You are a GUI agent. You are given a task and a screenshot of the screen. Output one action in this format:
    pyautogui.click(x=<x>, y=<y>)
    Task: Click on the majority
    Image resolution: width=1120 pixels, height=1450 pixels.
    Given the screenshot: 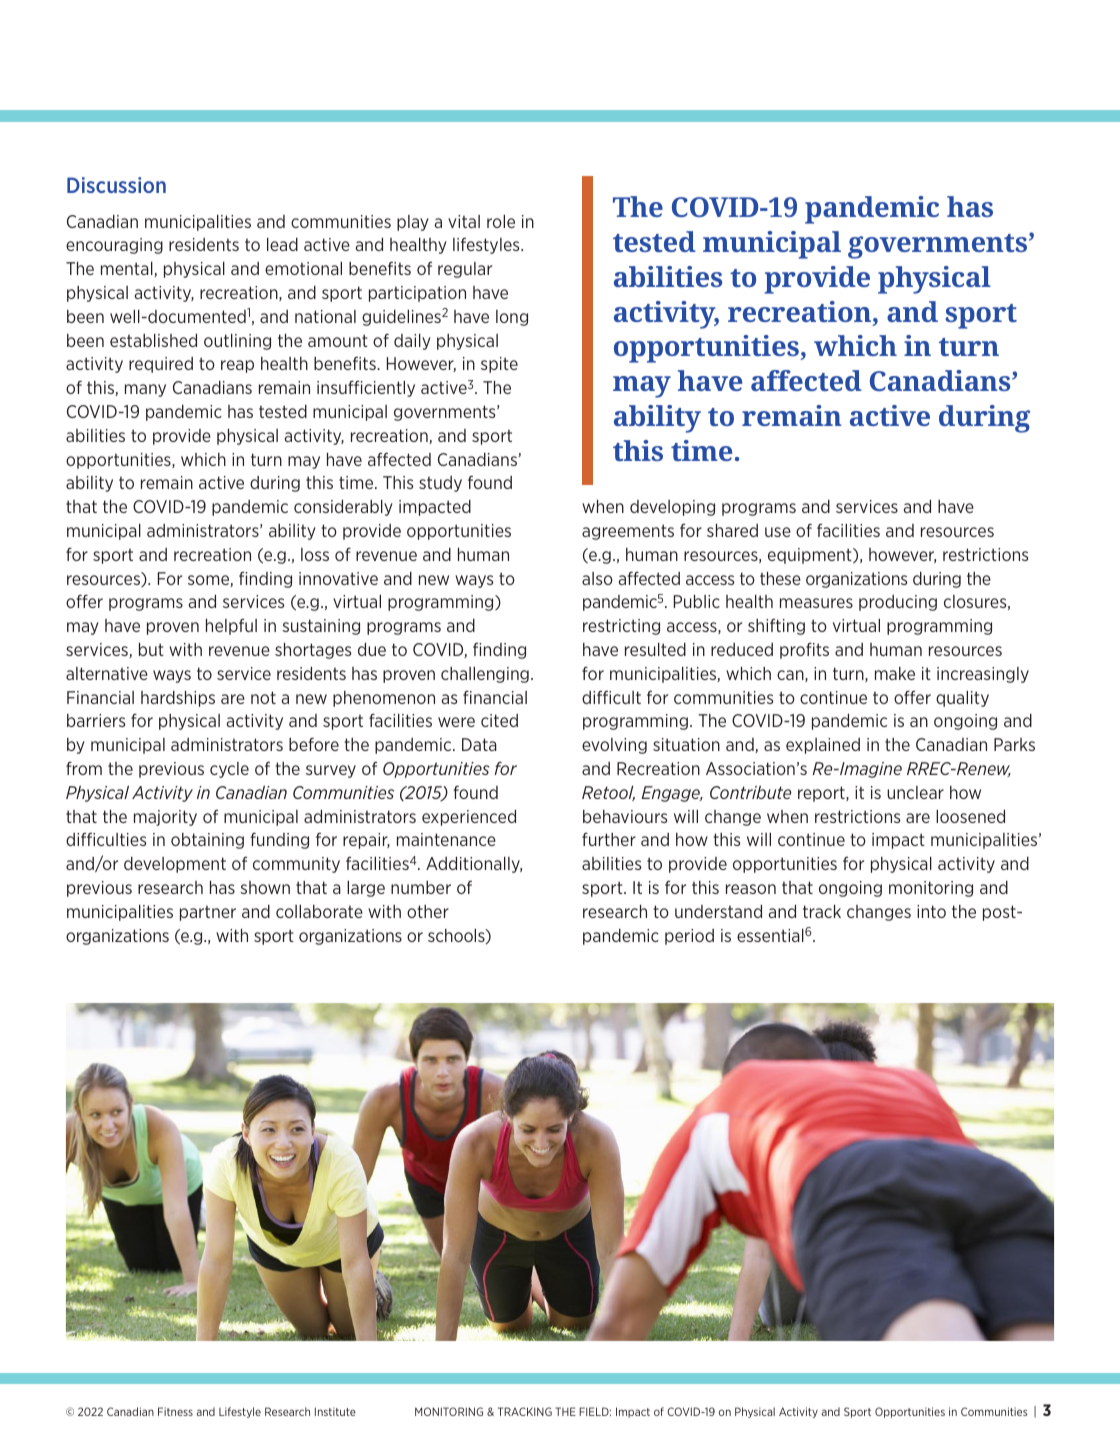 What is the action you would take?
    pyautogui.click(x=165, y=818)
